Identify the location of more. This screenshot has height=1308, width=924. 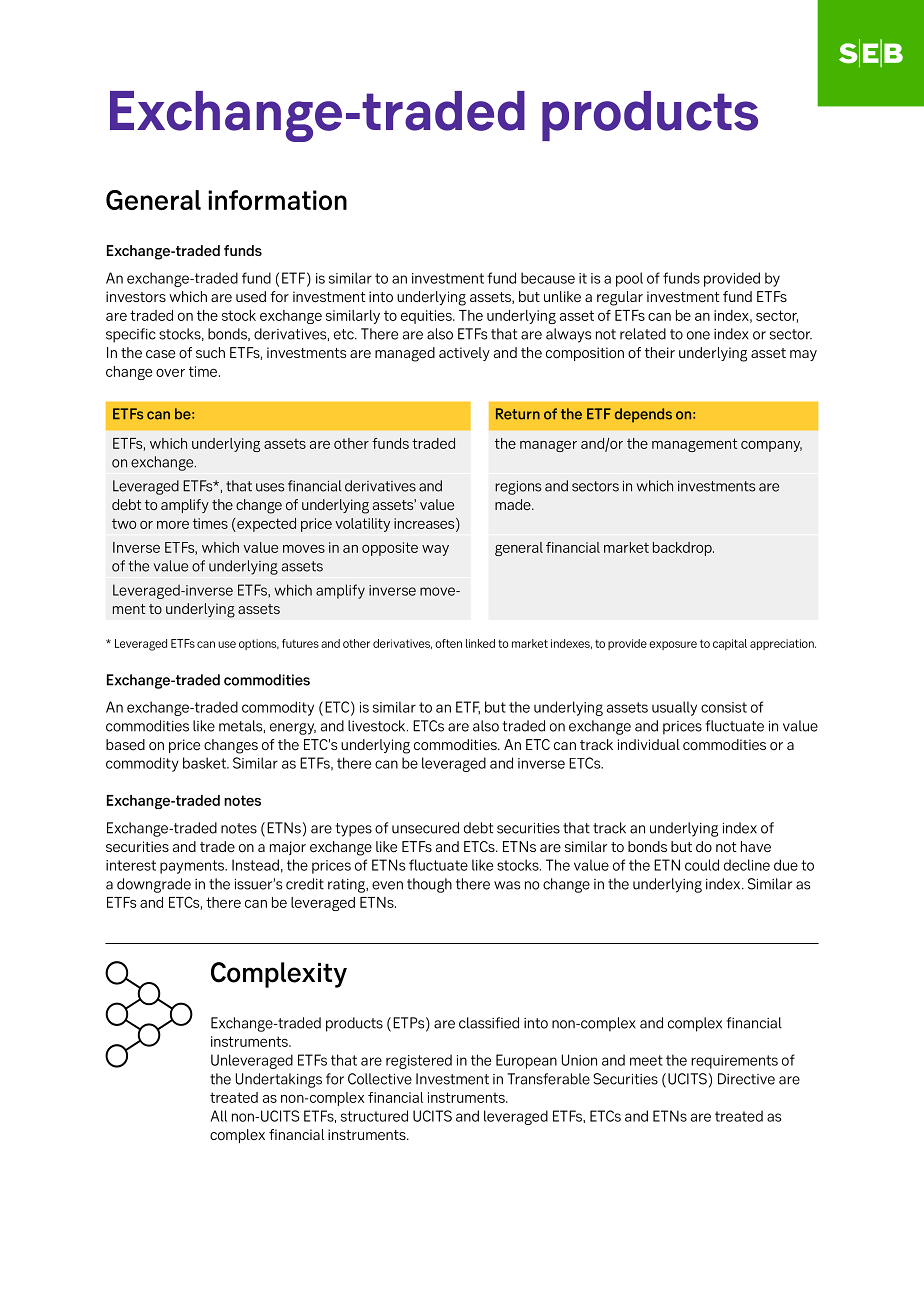
(173, 524).
